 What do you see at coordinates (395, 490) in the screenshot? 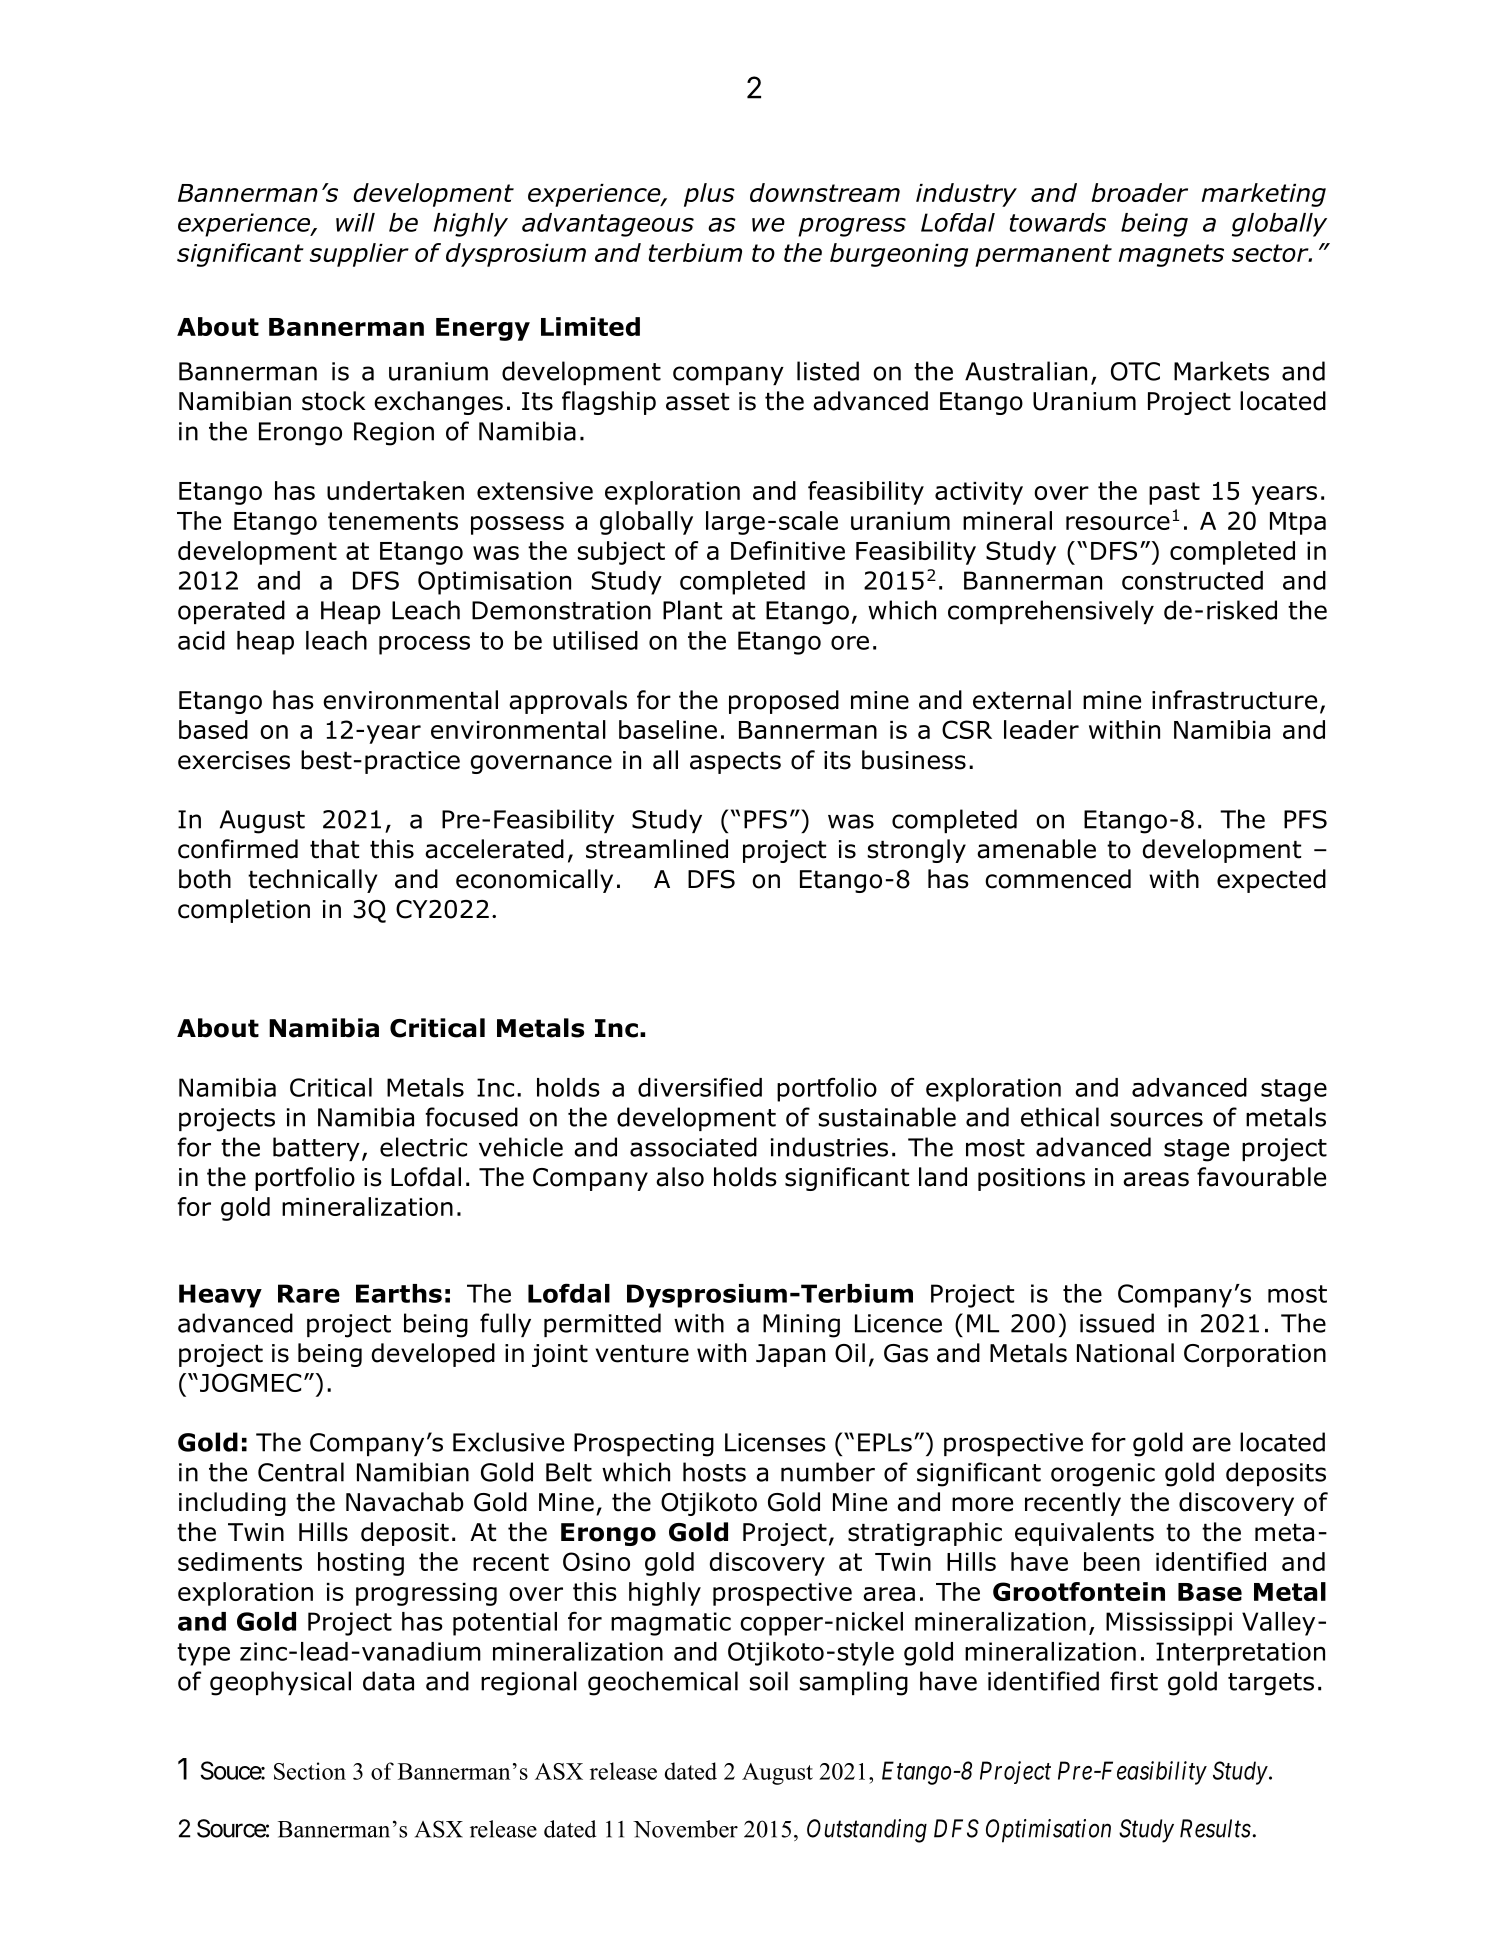
I see `undertaken` at bounding box center [395, 490].
